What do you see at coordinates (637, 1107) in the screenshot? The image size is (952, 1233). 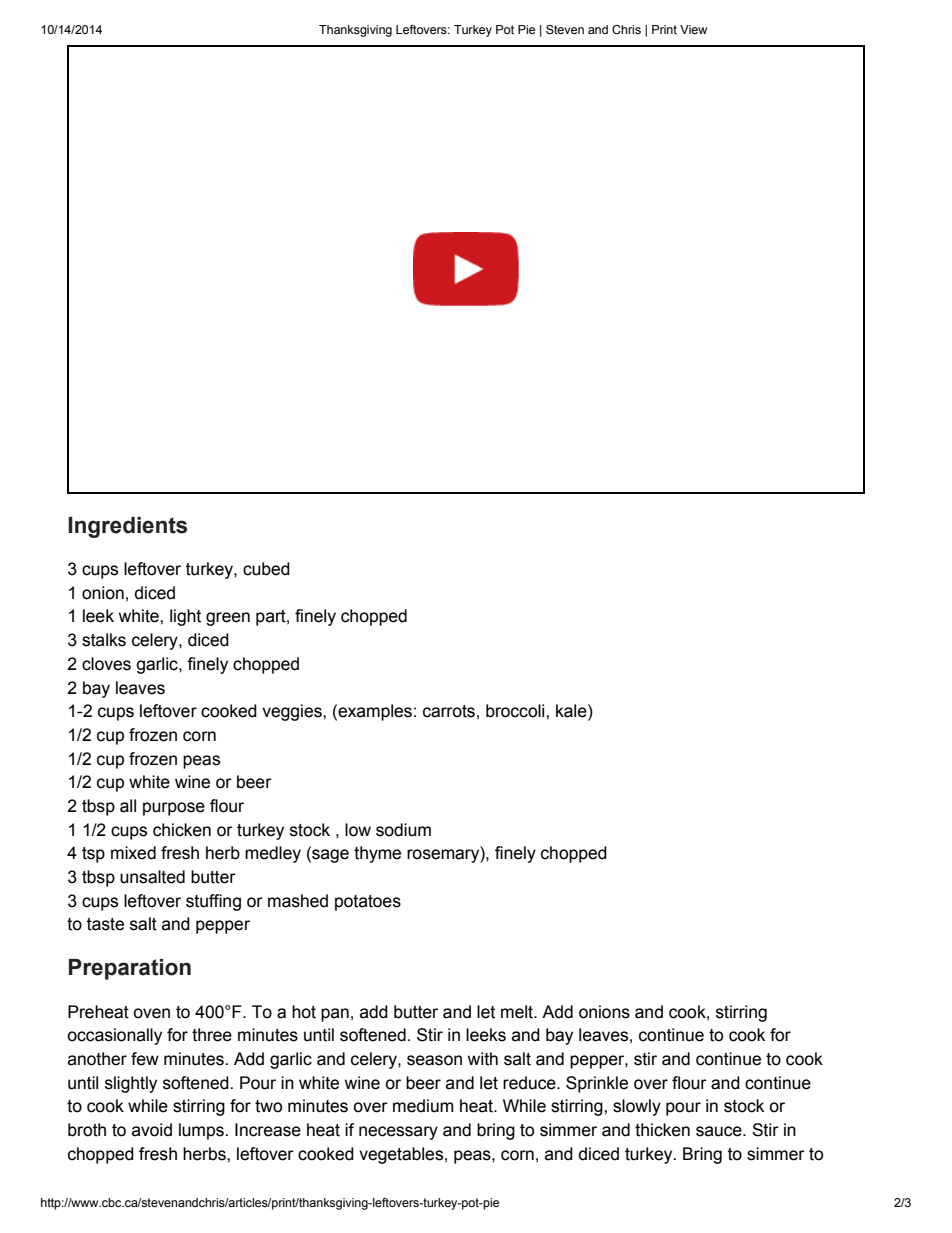 I see `slowly` at bounding box center [637, 1107].
